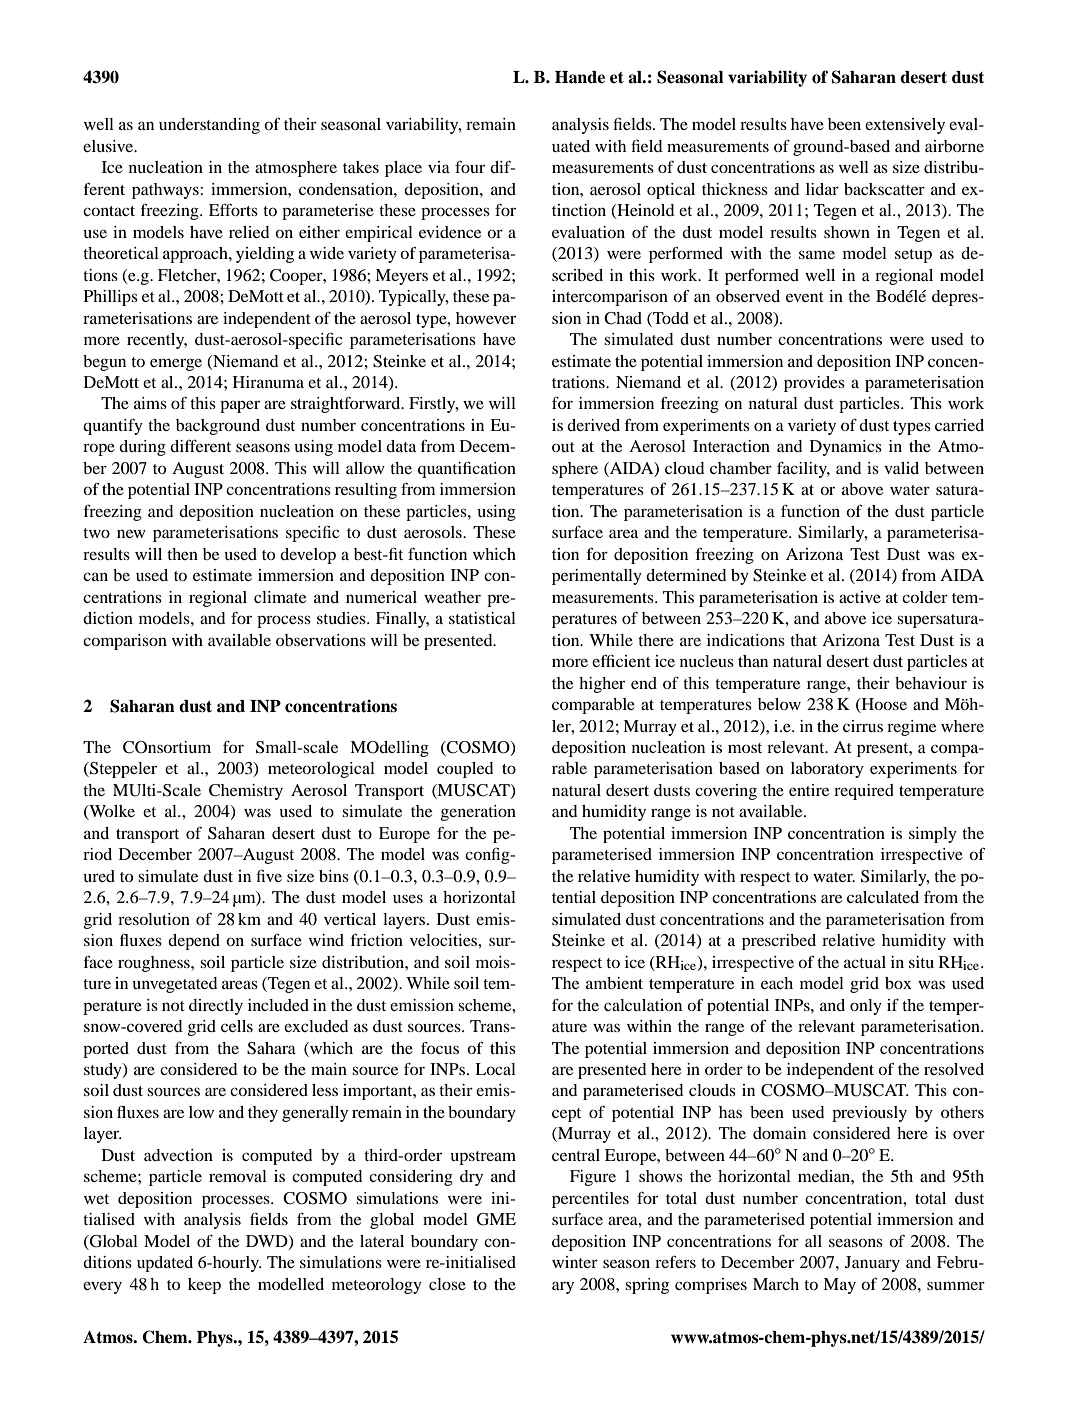 This image has width=1069, height=1410. What do you see at coordinates (563, 447) in the image?
I see `out` at bounding box center [563, 447].
